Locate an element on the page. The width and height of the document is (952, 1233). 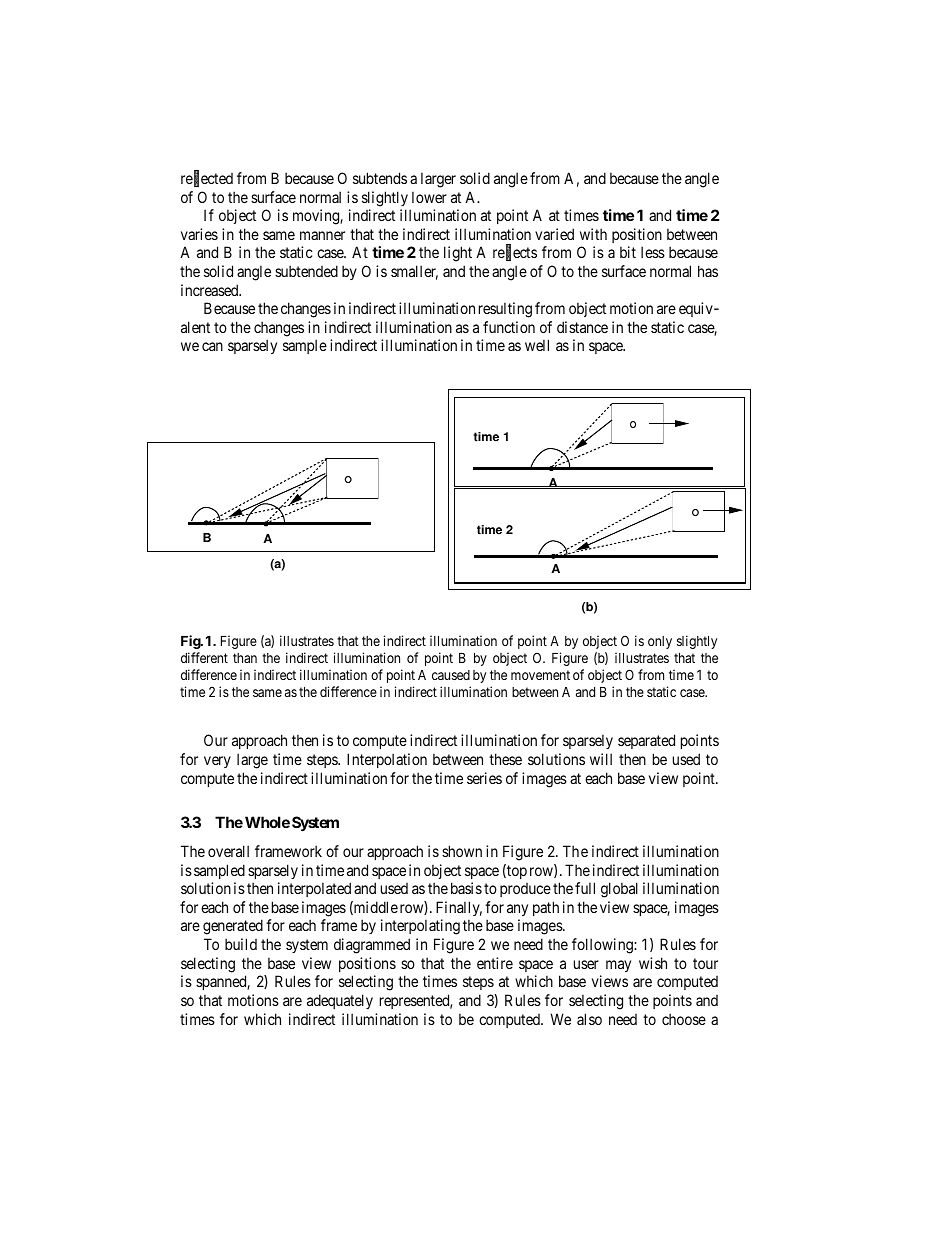
entire is located at coordinates (495, 963).
